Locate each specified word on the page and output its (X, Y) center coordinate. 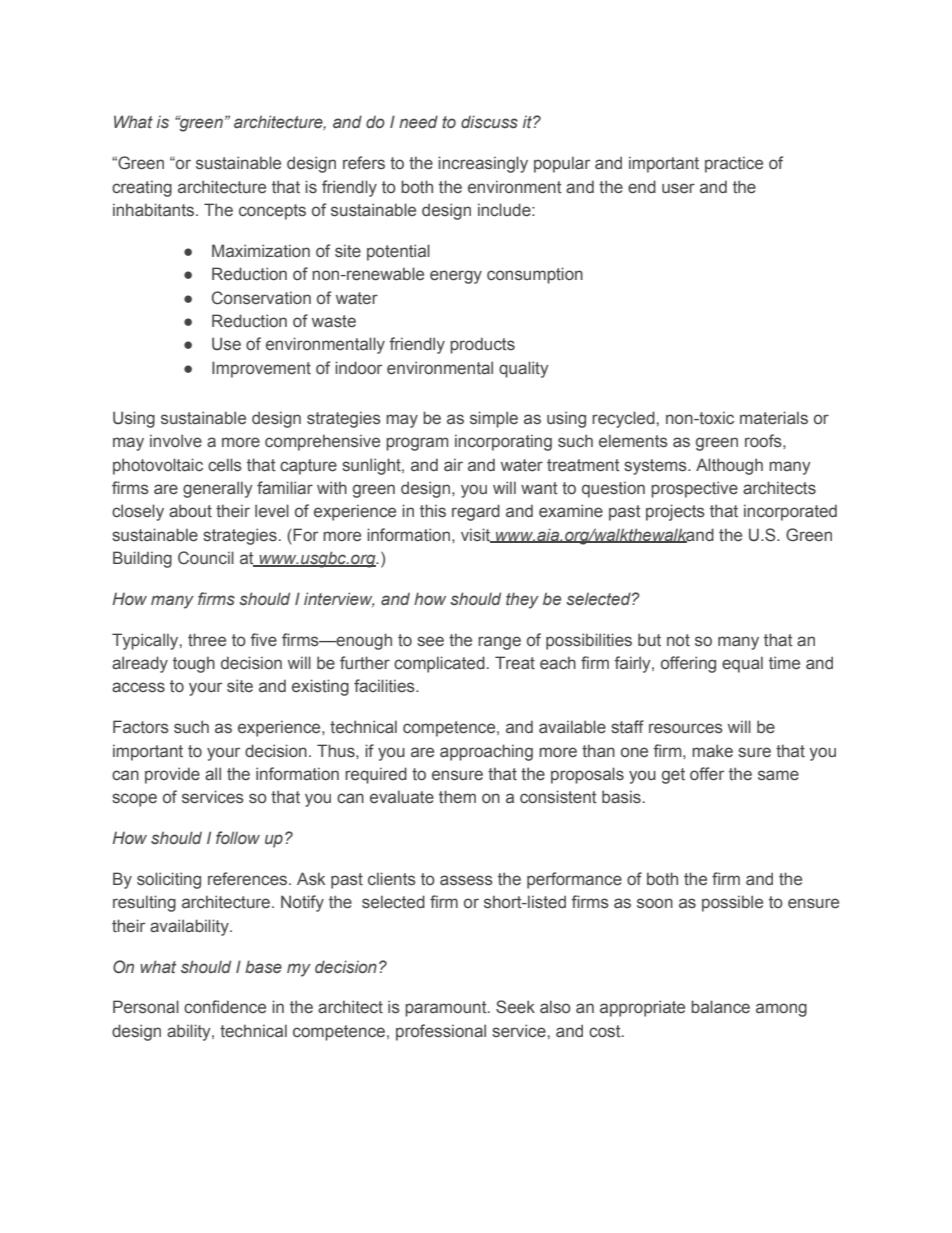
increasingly (483, 164)
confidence (225, 1007)
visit (477, 535)
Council (206, 558)
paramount (447, 1009)
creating (142, 188)
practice (734, 164)
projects (675, 512)
